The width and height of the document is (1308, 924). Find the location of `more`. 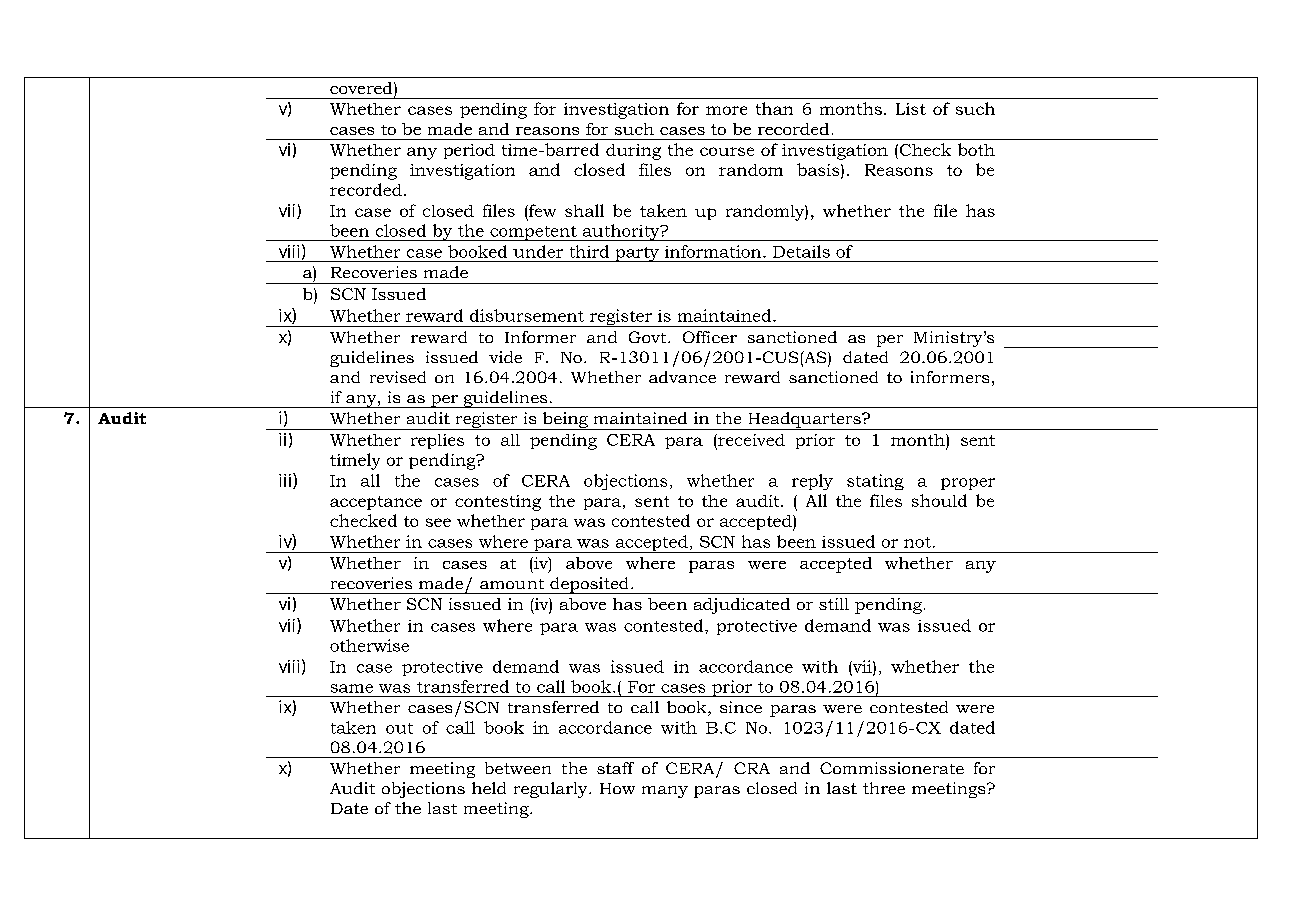

more is located at coordinates (726, 110).
